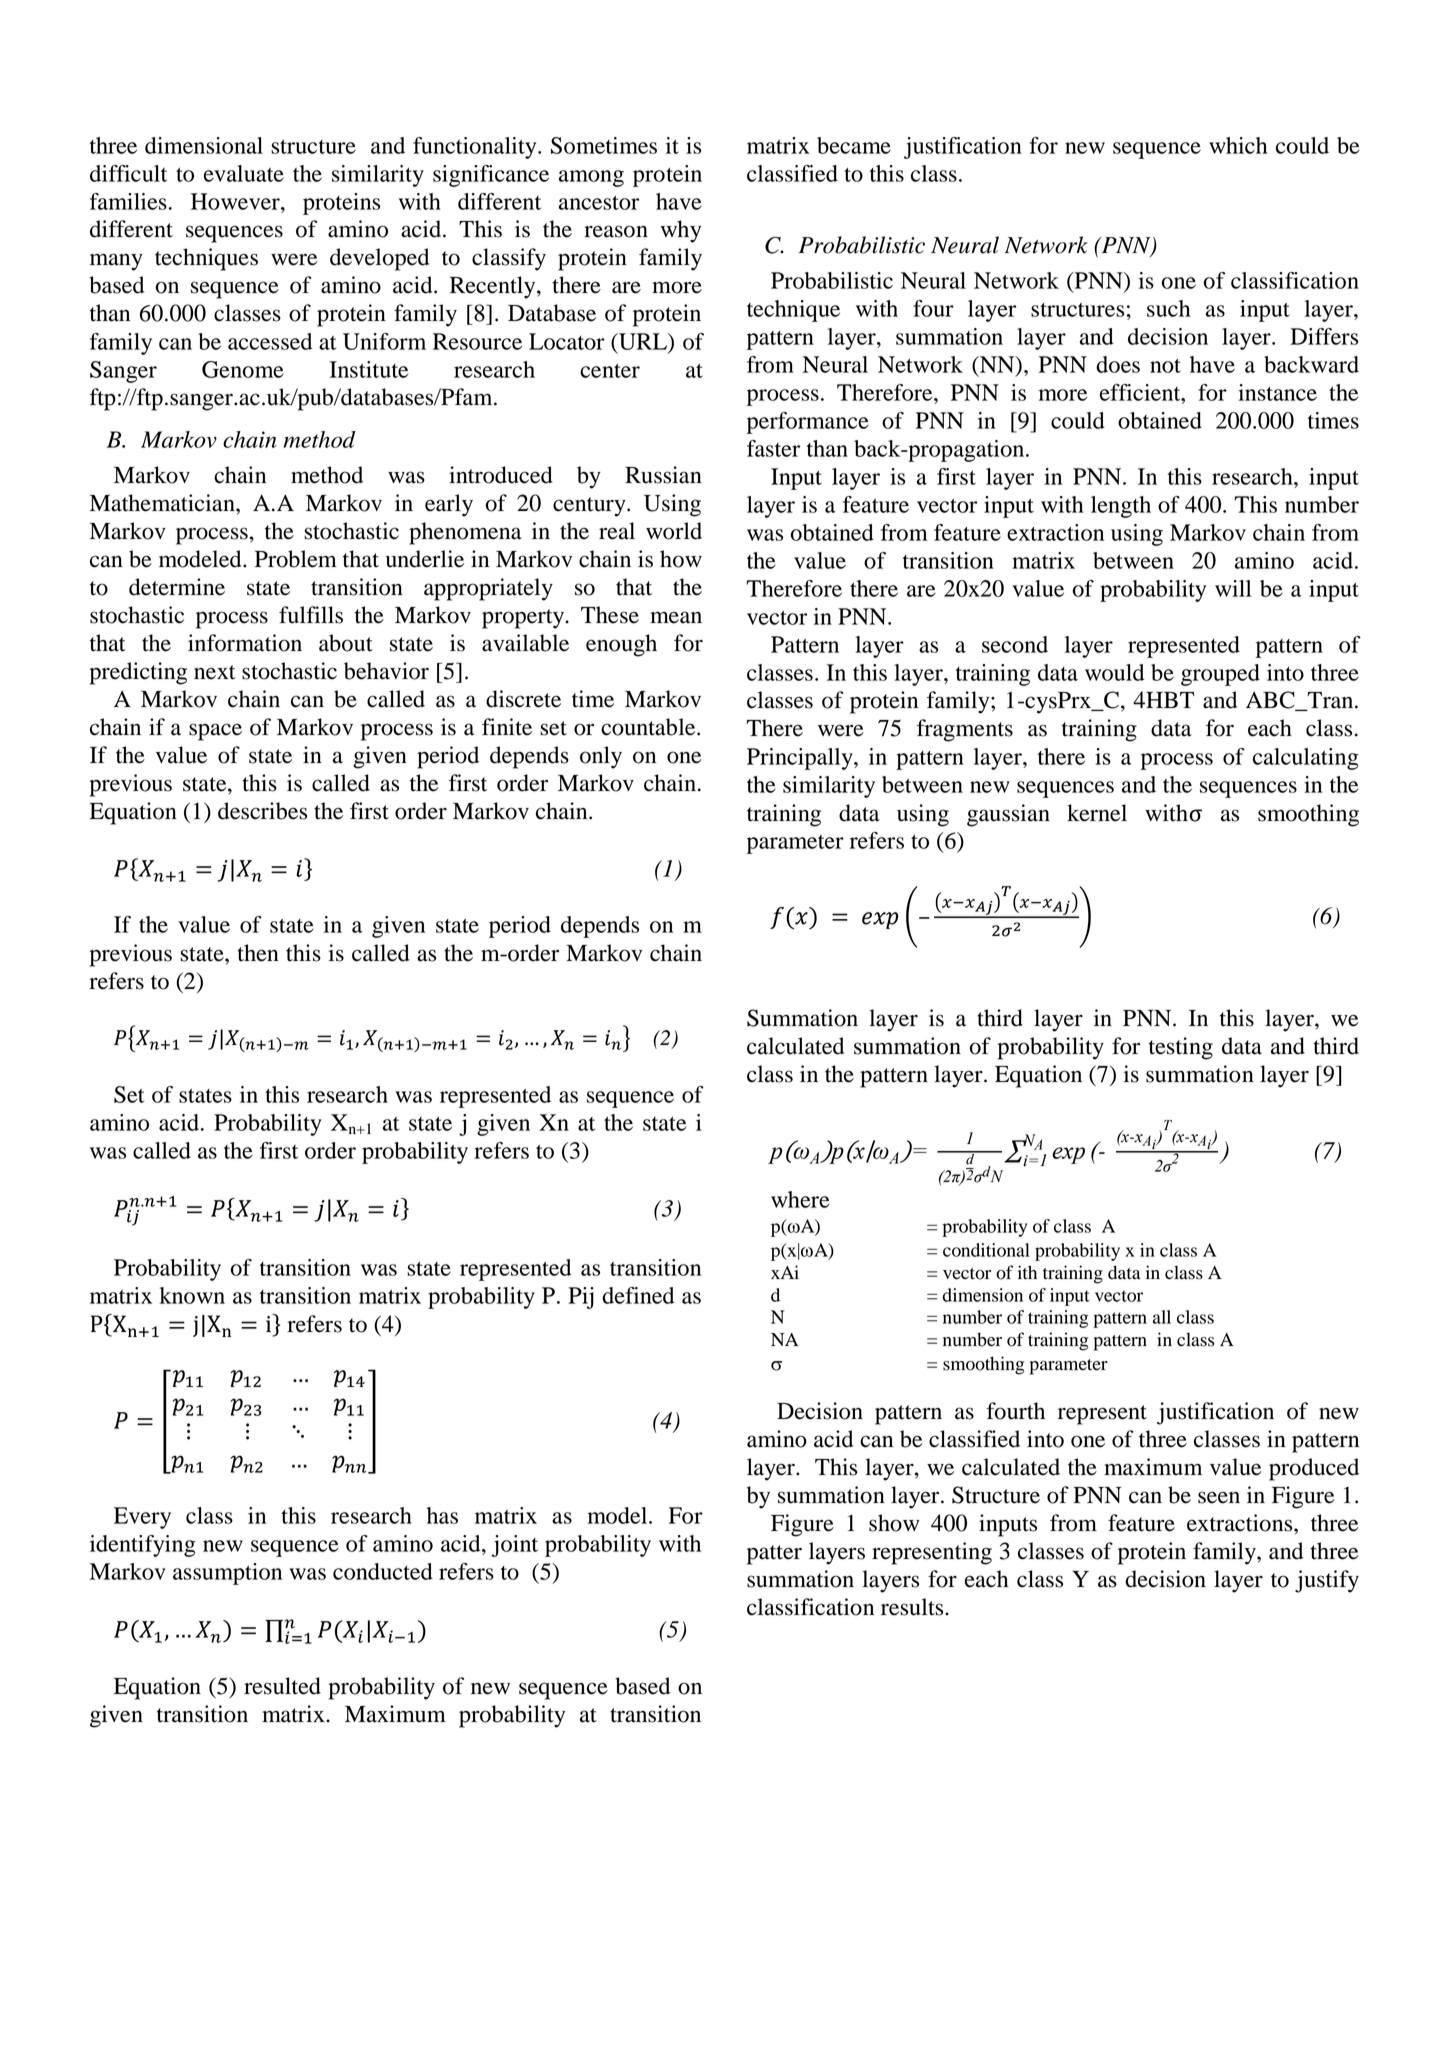  I want to click on conditional, so click(986, 1250).
